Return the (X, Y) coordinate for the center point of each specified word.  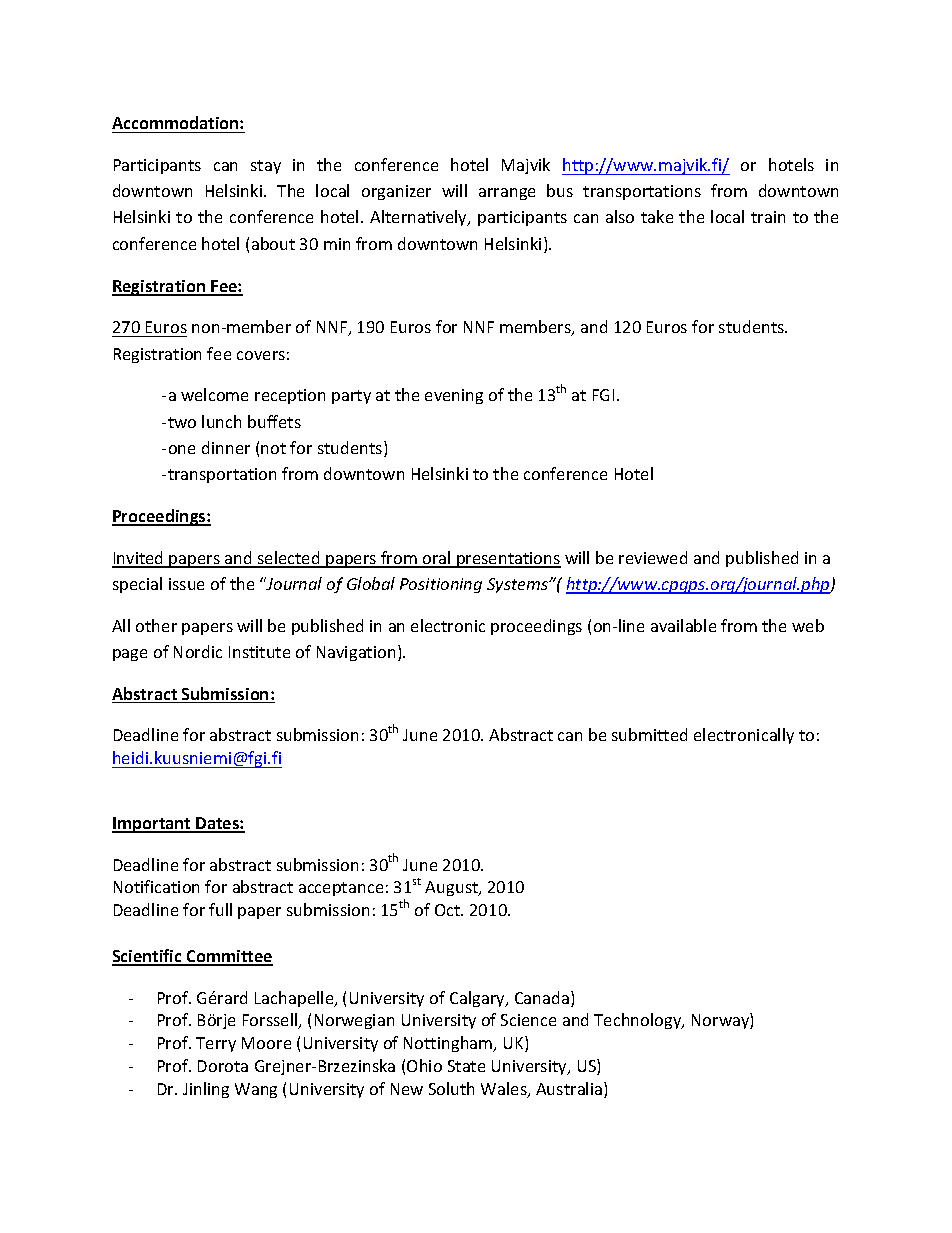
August (452, 888)
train (768, 217)
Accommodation (176, 122)
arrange (507, 194)
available (683, 625)
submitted (649, 734)
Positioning (441, 585)
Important (152, 825)
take (657, 216)
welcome (214, 394)
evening (454, 396)
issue (186, 584)
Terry (216, 1044)
